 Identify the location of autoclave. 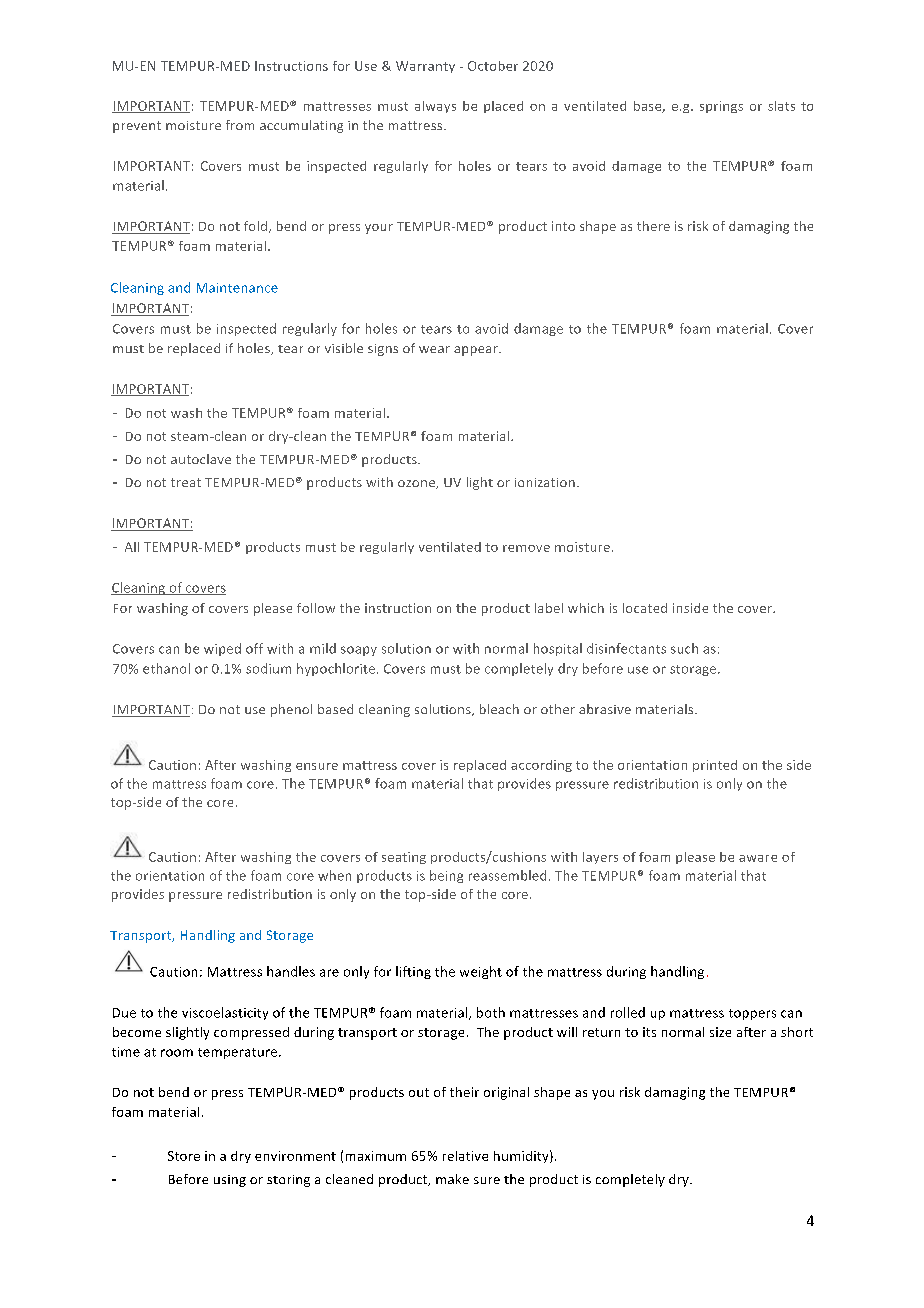
(201, 459).
